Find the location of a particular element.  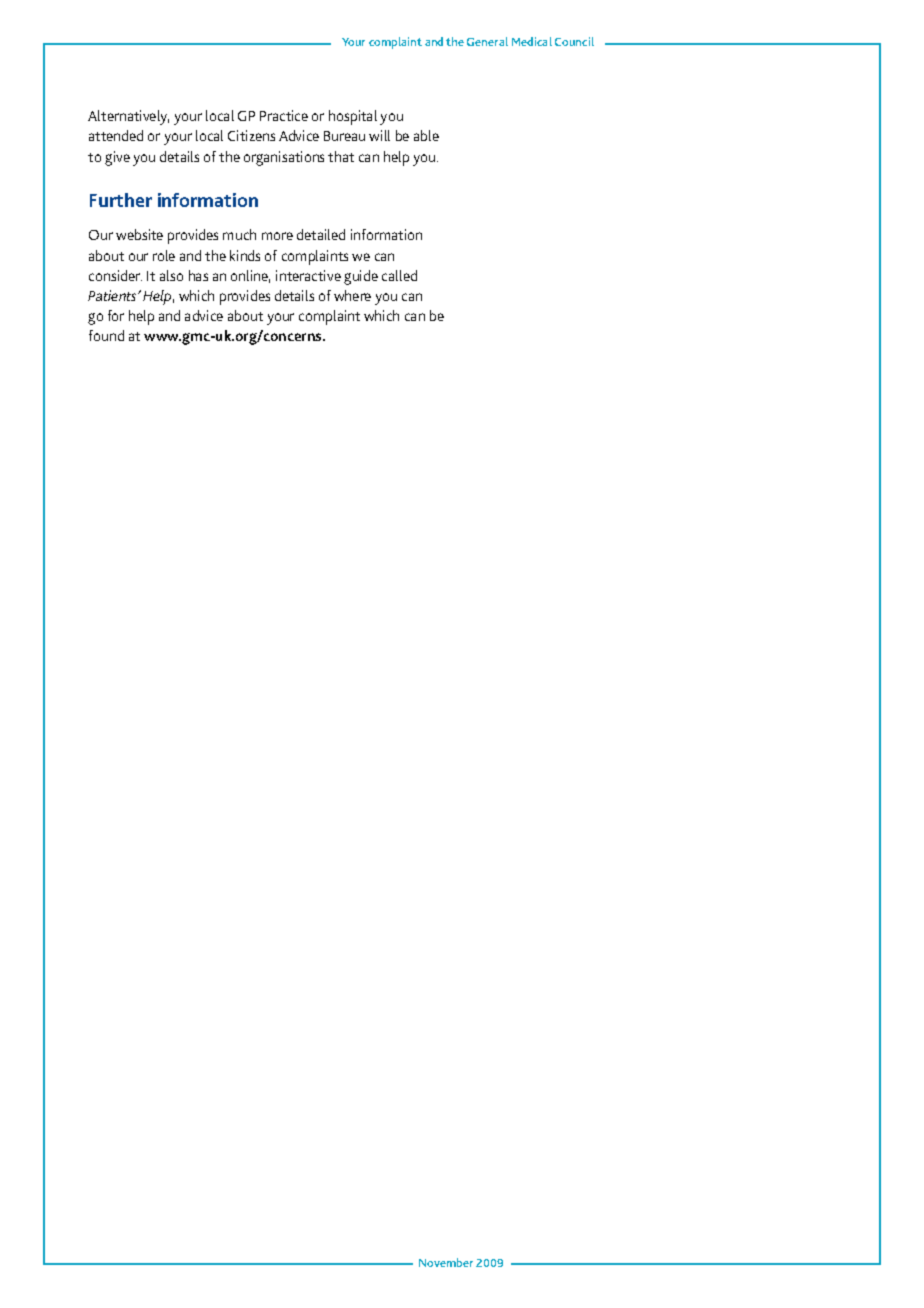

guide is located at coordinates (361, 277).
